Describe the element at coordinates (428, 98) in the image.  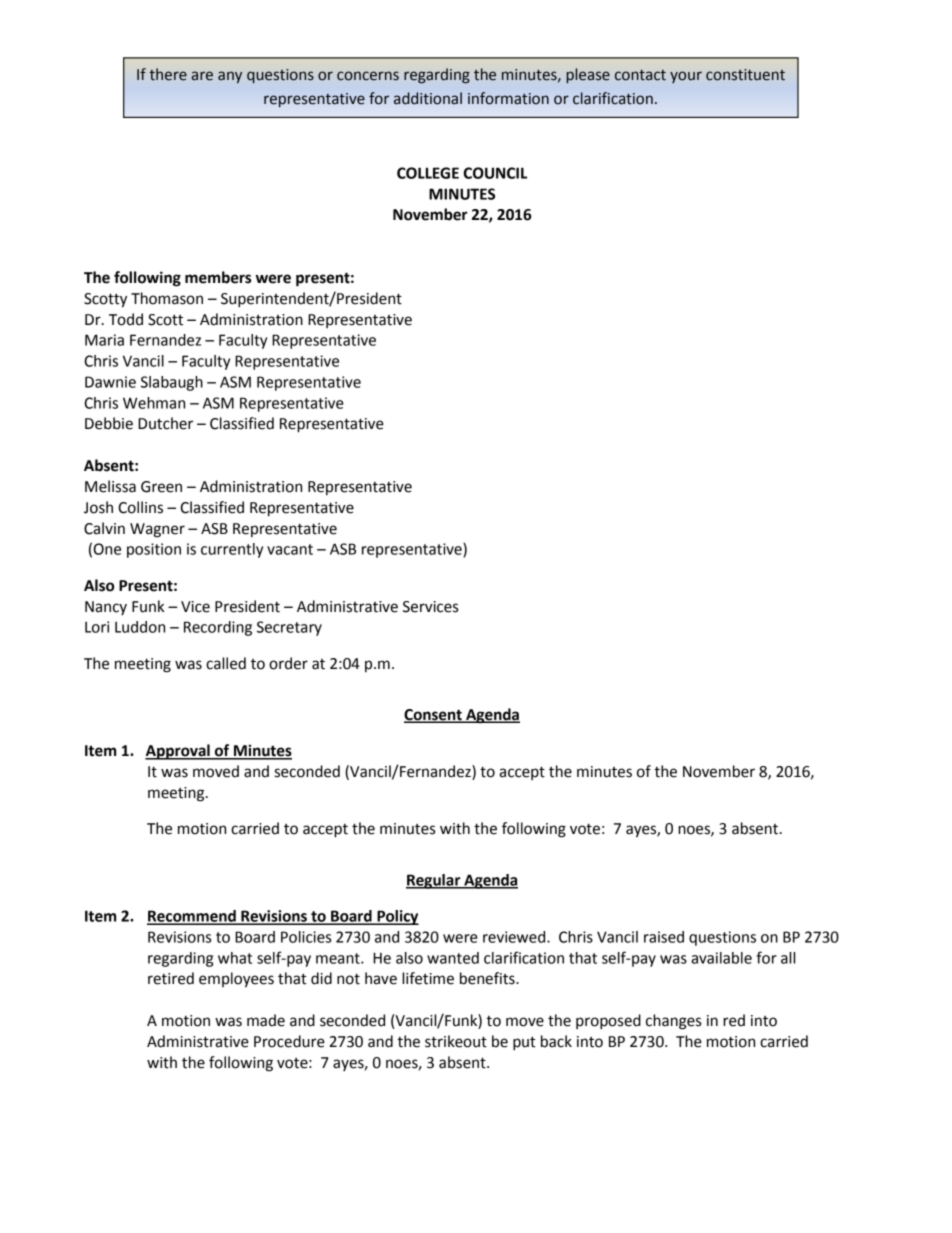
I see `additional` at that location.
